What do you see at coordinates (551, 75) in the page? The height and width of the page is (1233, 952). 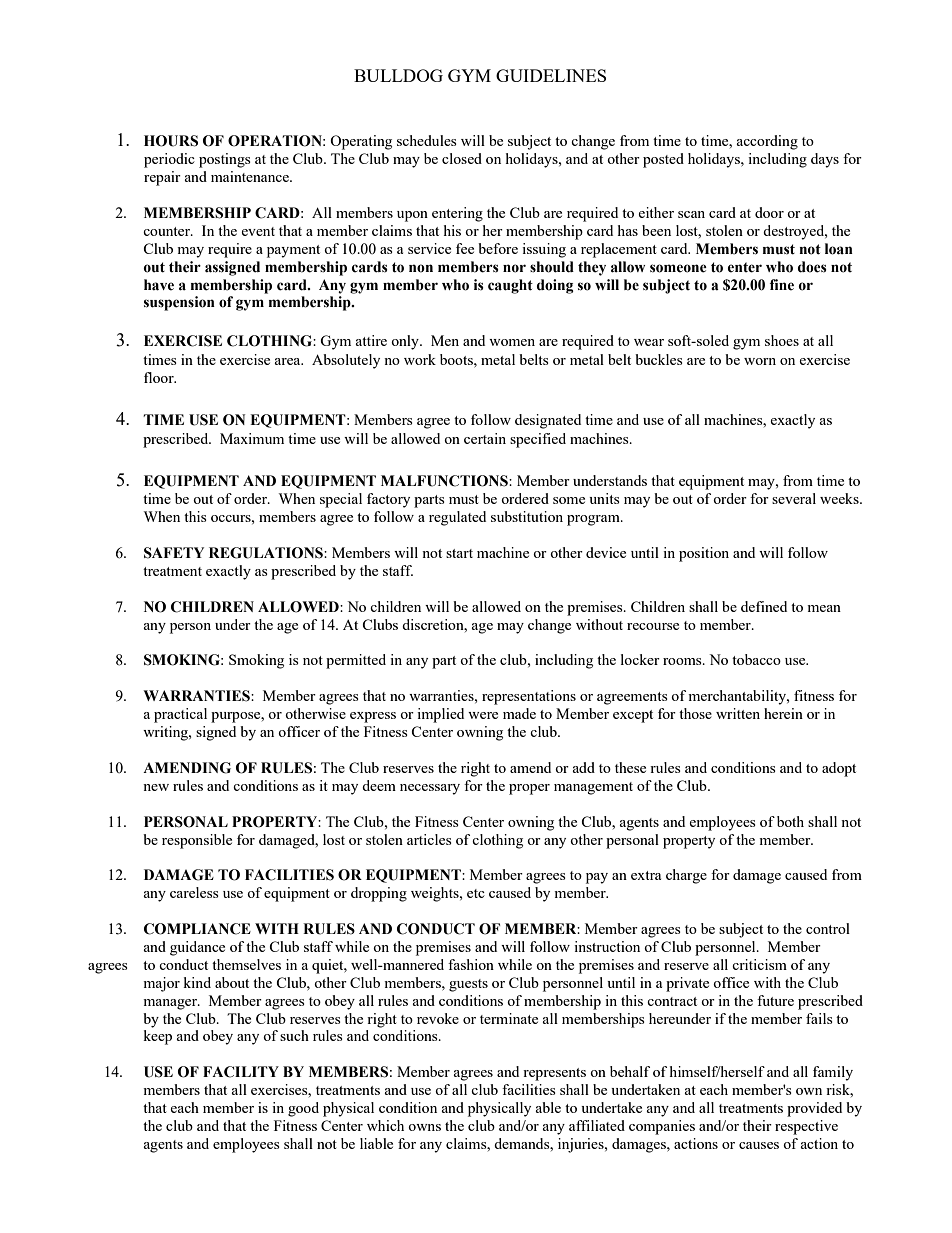 I see `GUIDELINES` at bounding box center [551, 75].
